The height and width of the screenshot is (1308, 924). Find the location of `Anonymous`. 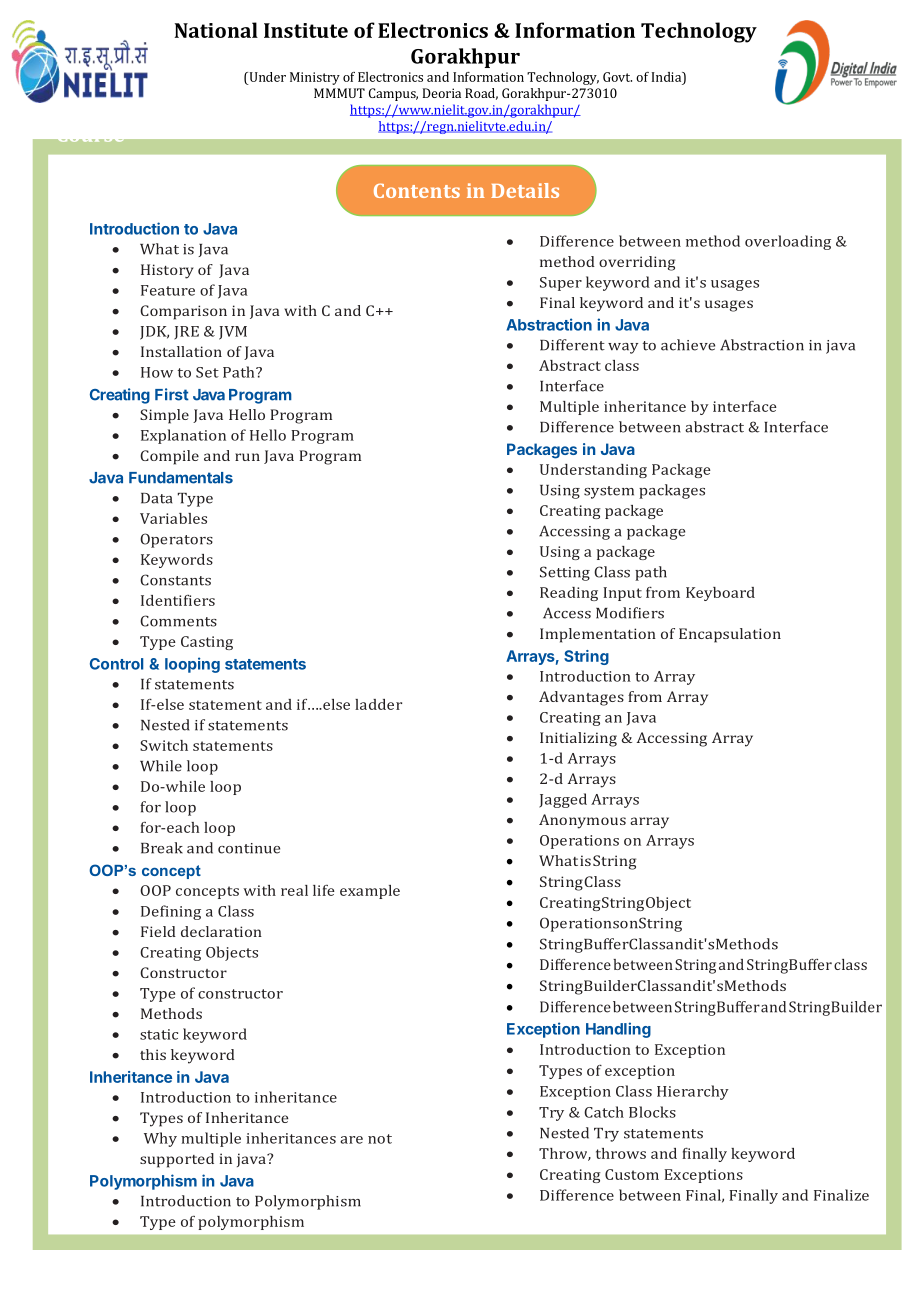

Anonymous is located at coordinates (582, 821).
